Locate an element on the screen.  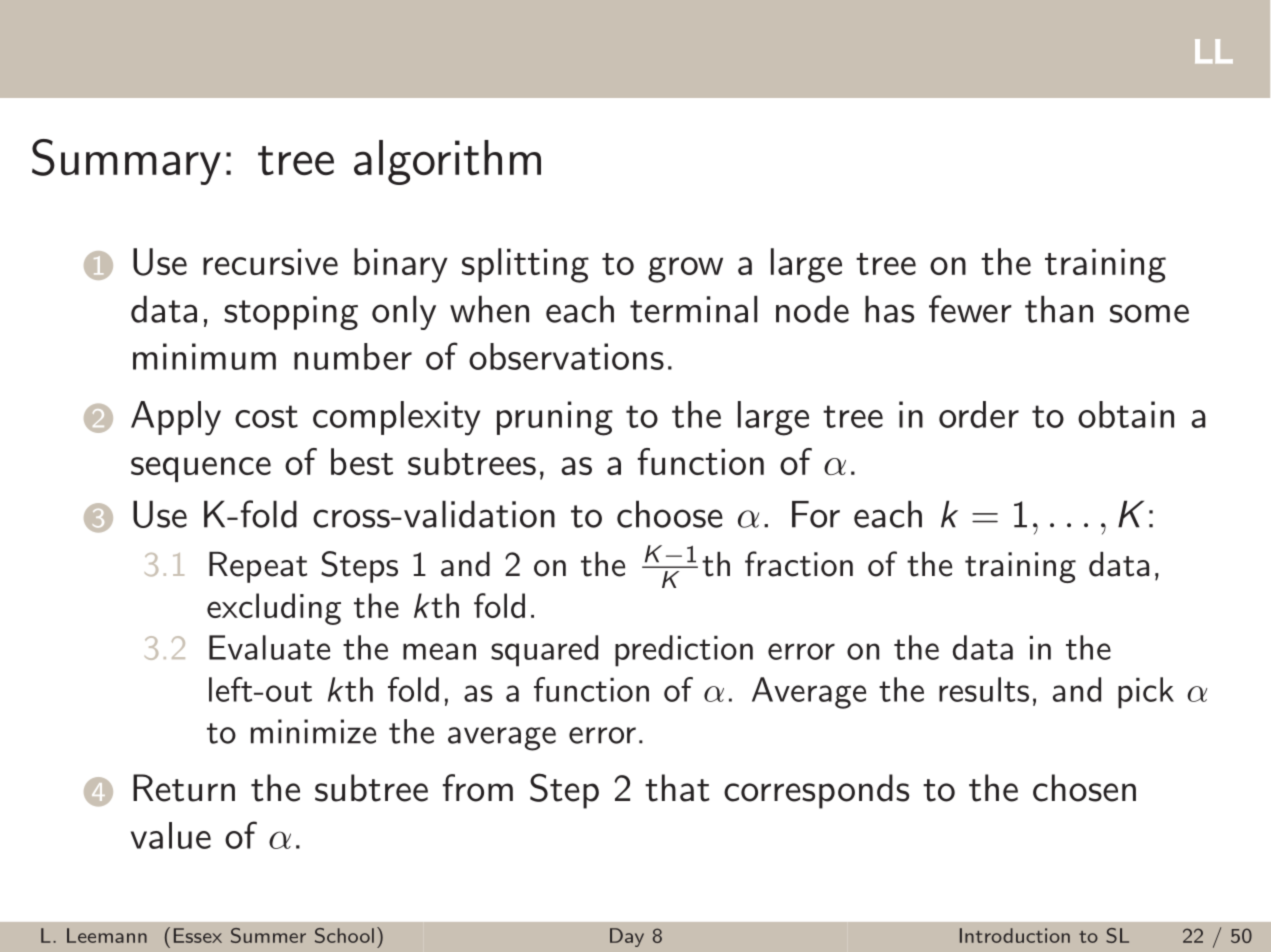
than is located at coordinates (1059, 309).
